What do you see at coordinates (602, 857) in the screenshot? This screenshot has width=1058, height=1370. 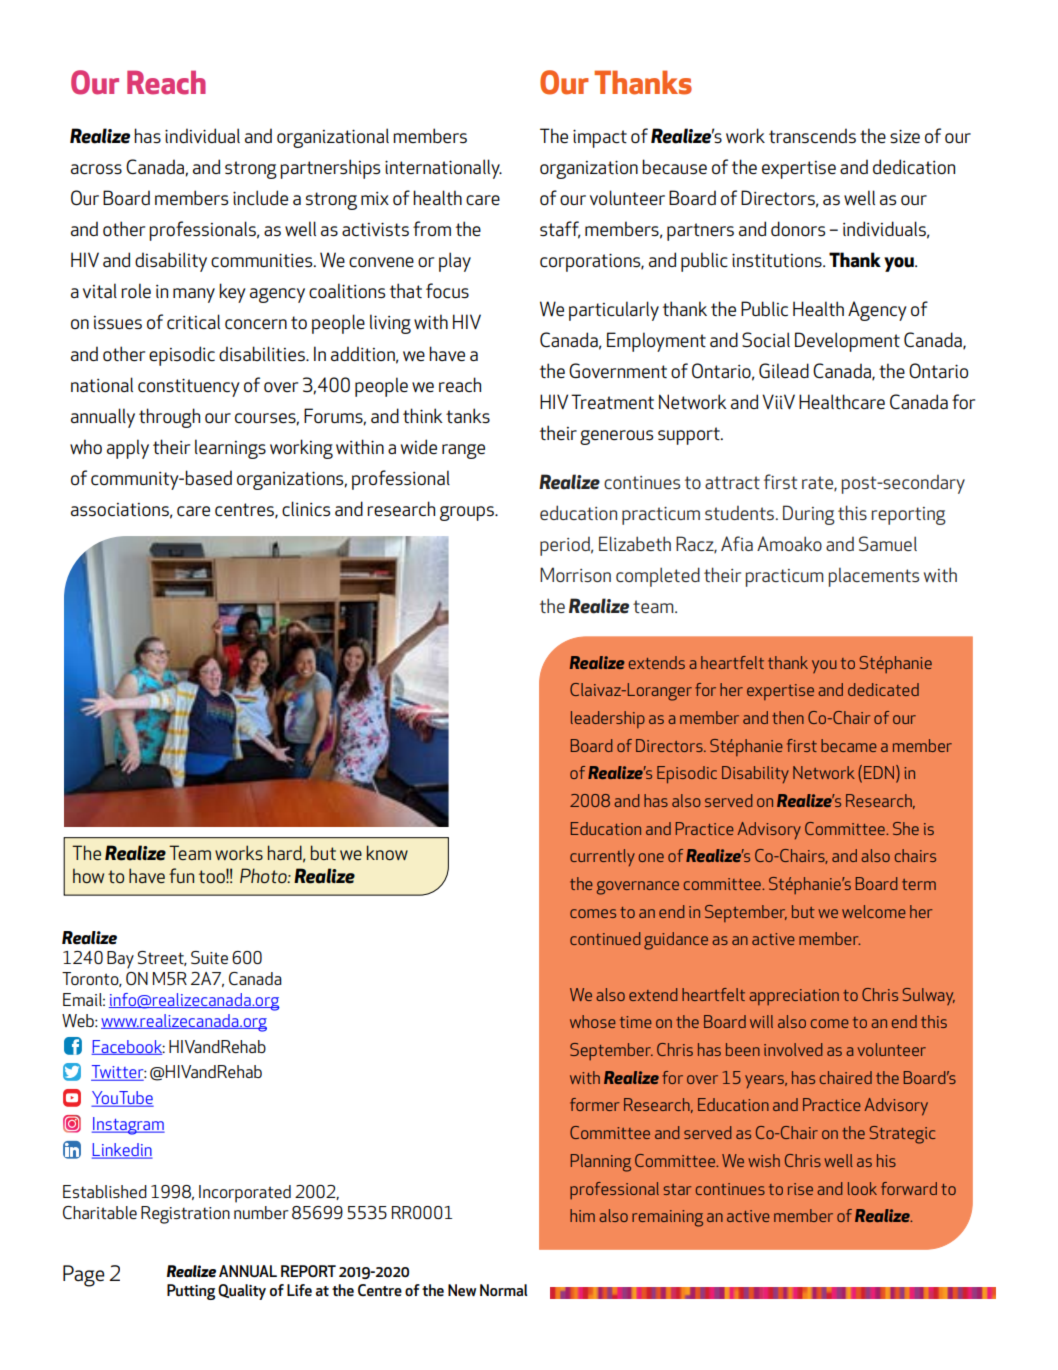 I see `currently` at bounding box center [602, 857].
